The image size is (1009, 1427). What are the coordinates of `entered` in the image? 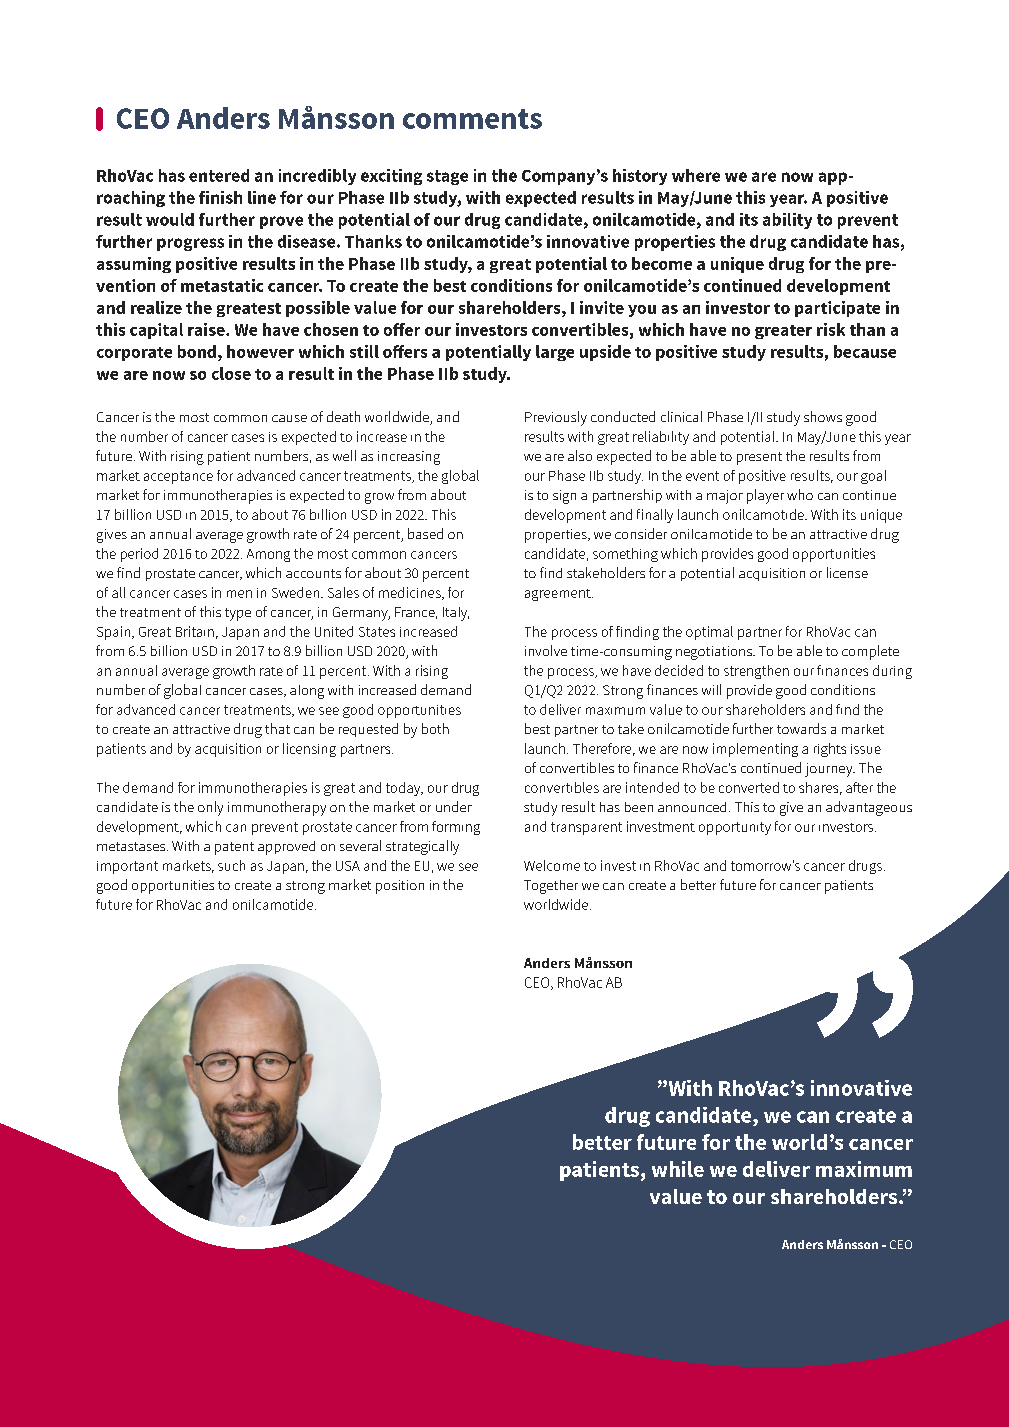 It's located at (219, 175).
